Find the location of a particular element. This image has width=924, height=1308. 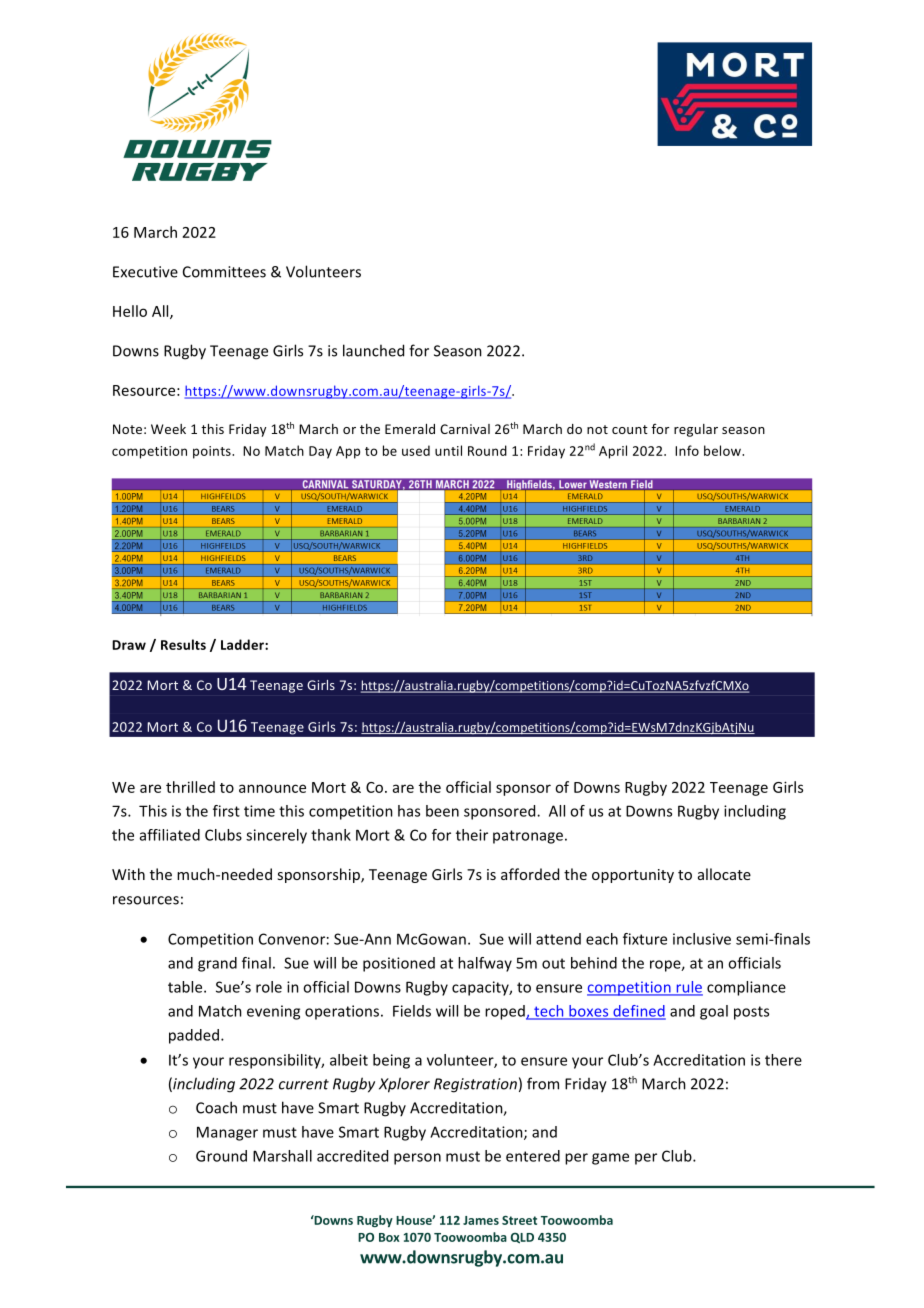

launched is located at coordinates (373, 350).
